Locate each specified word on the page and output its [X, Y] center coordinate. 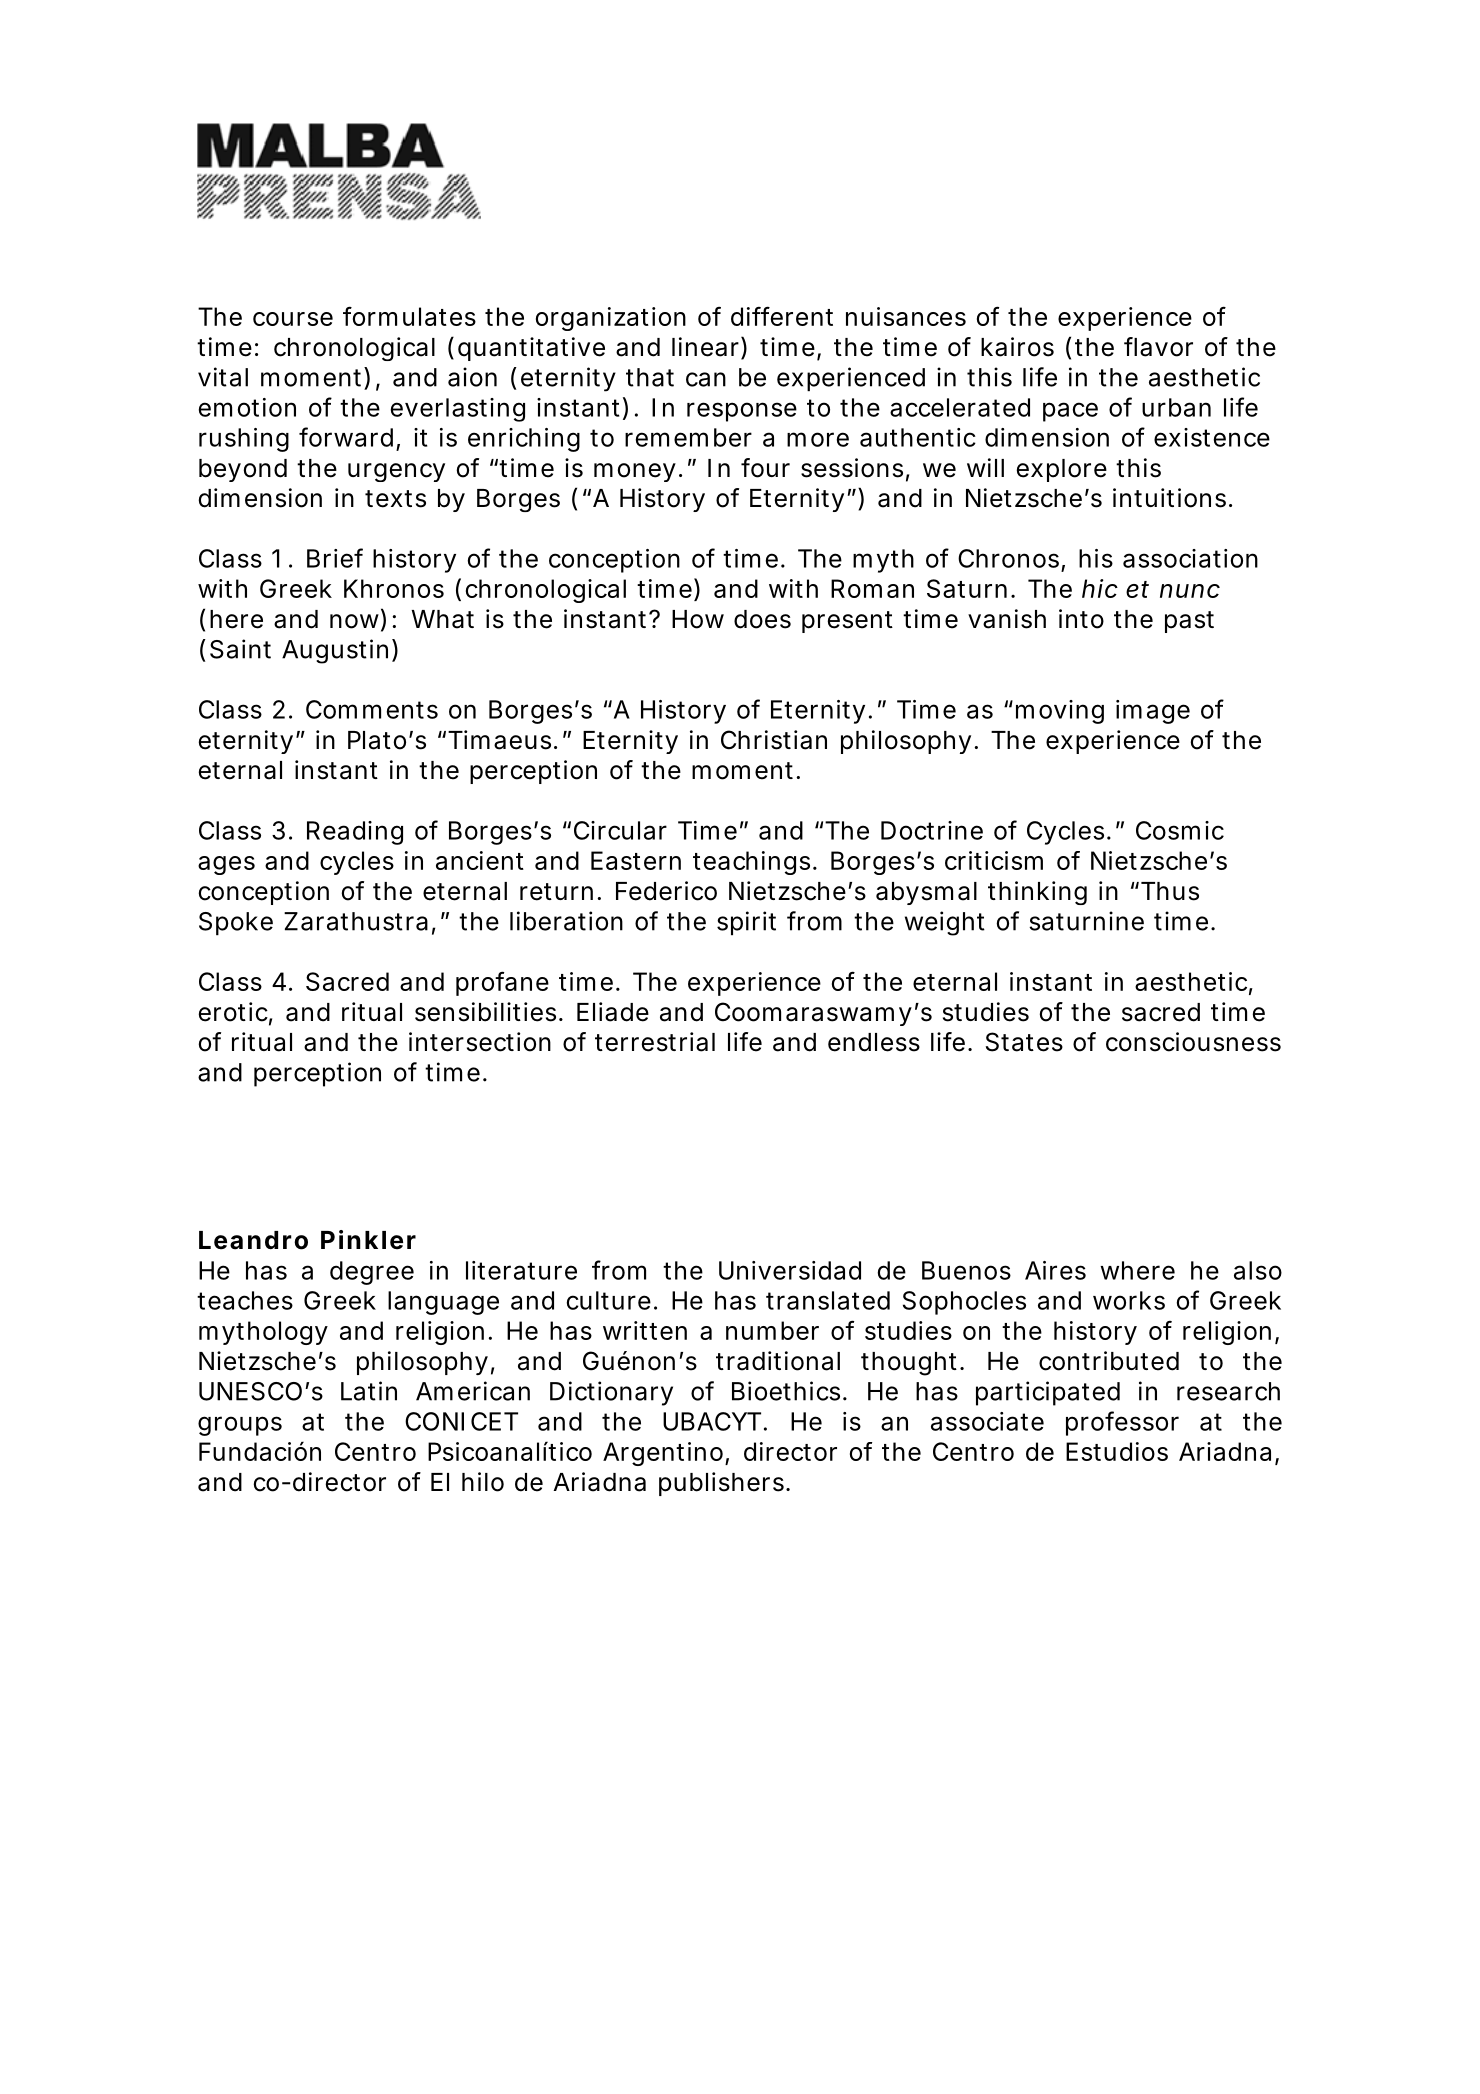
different [782, 316]
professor [1122, 1423]
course [293, 319]
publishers [724, 1484]
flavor [1158, 347]
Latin [369, 1391]
